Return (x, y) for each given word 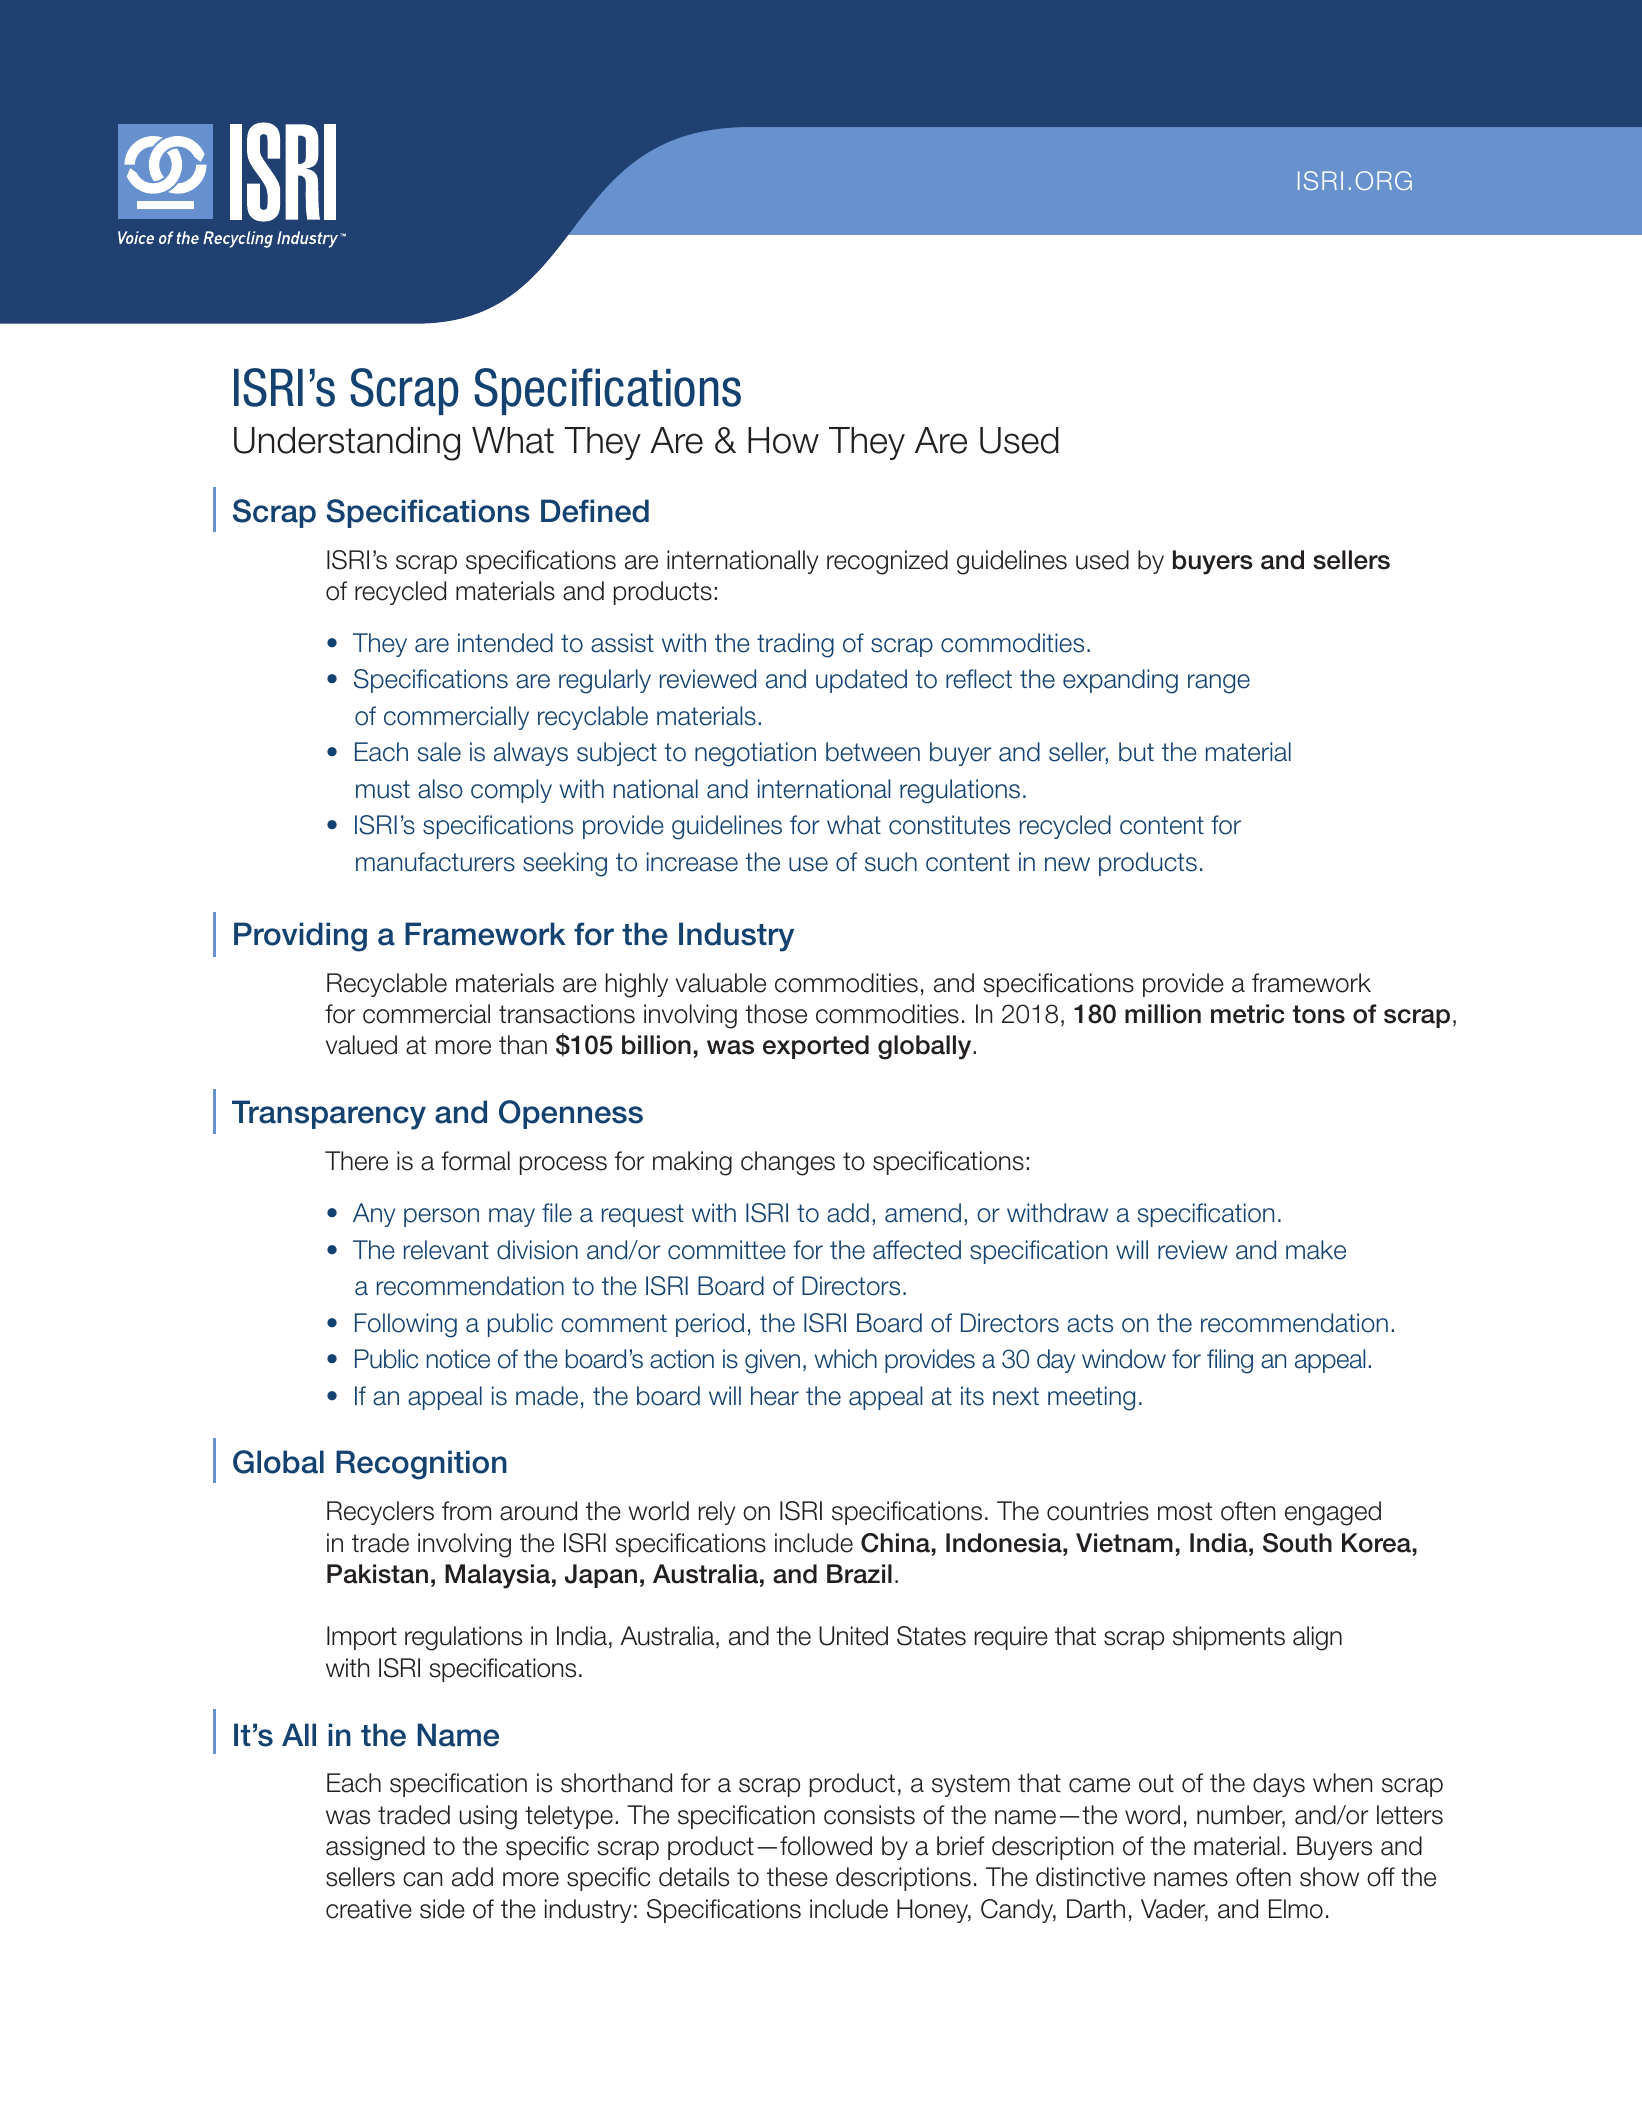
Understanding (347, 444)
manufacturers (435, 862)
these (797, 1877)
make (1316, 1250)
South (1297, 1543)
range (1219, 684)
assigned (375, 1848)
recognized (887, 562)
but (1136, 752)
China (895, 1543)
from (466, 1511)
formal (475, 1161)
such (891, 862)
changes (788, 1163)
